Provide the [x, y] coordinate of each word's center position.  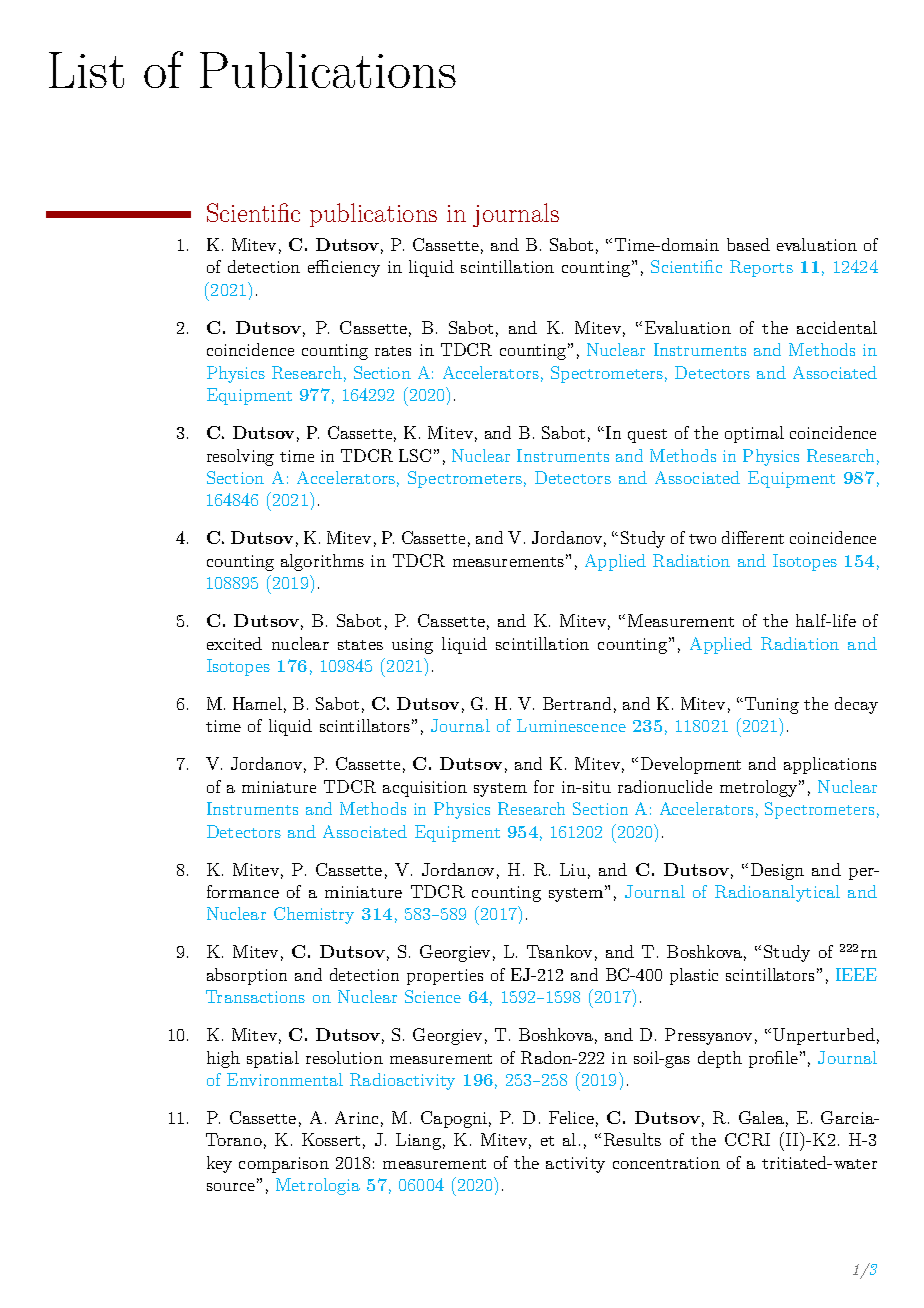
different [753, 537]
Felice [571, 1117]
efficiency [344, 268]
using [412, 646]
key [219, 1164]
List [86, 70]
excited [234, 643]
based [748, 244]
